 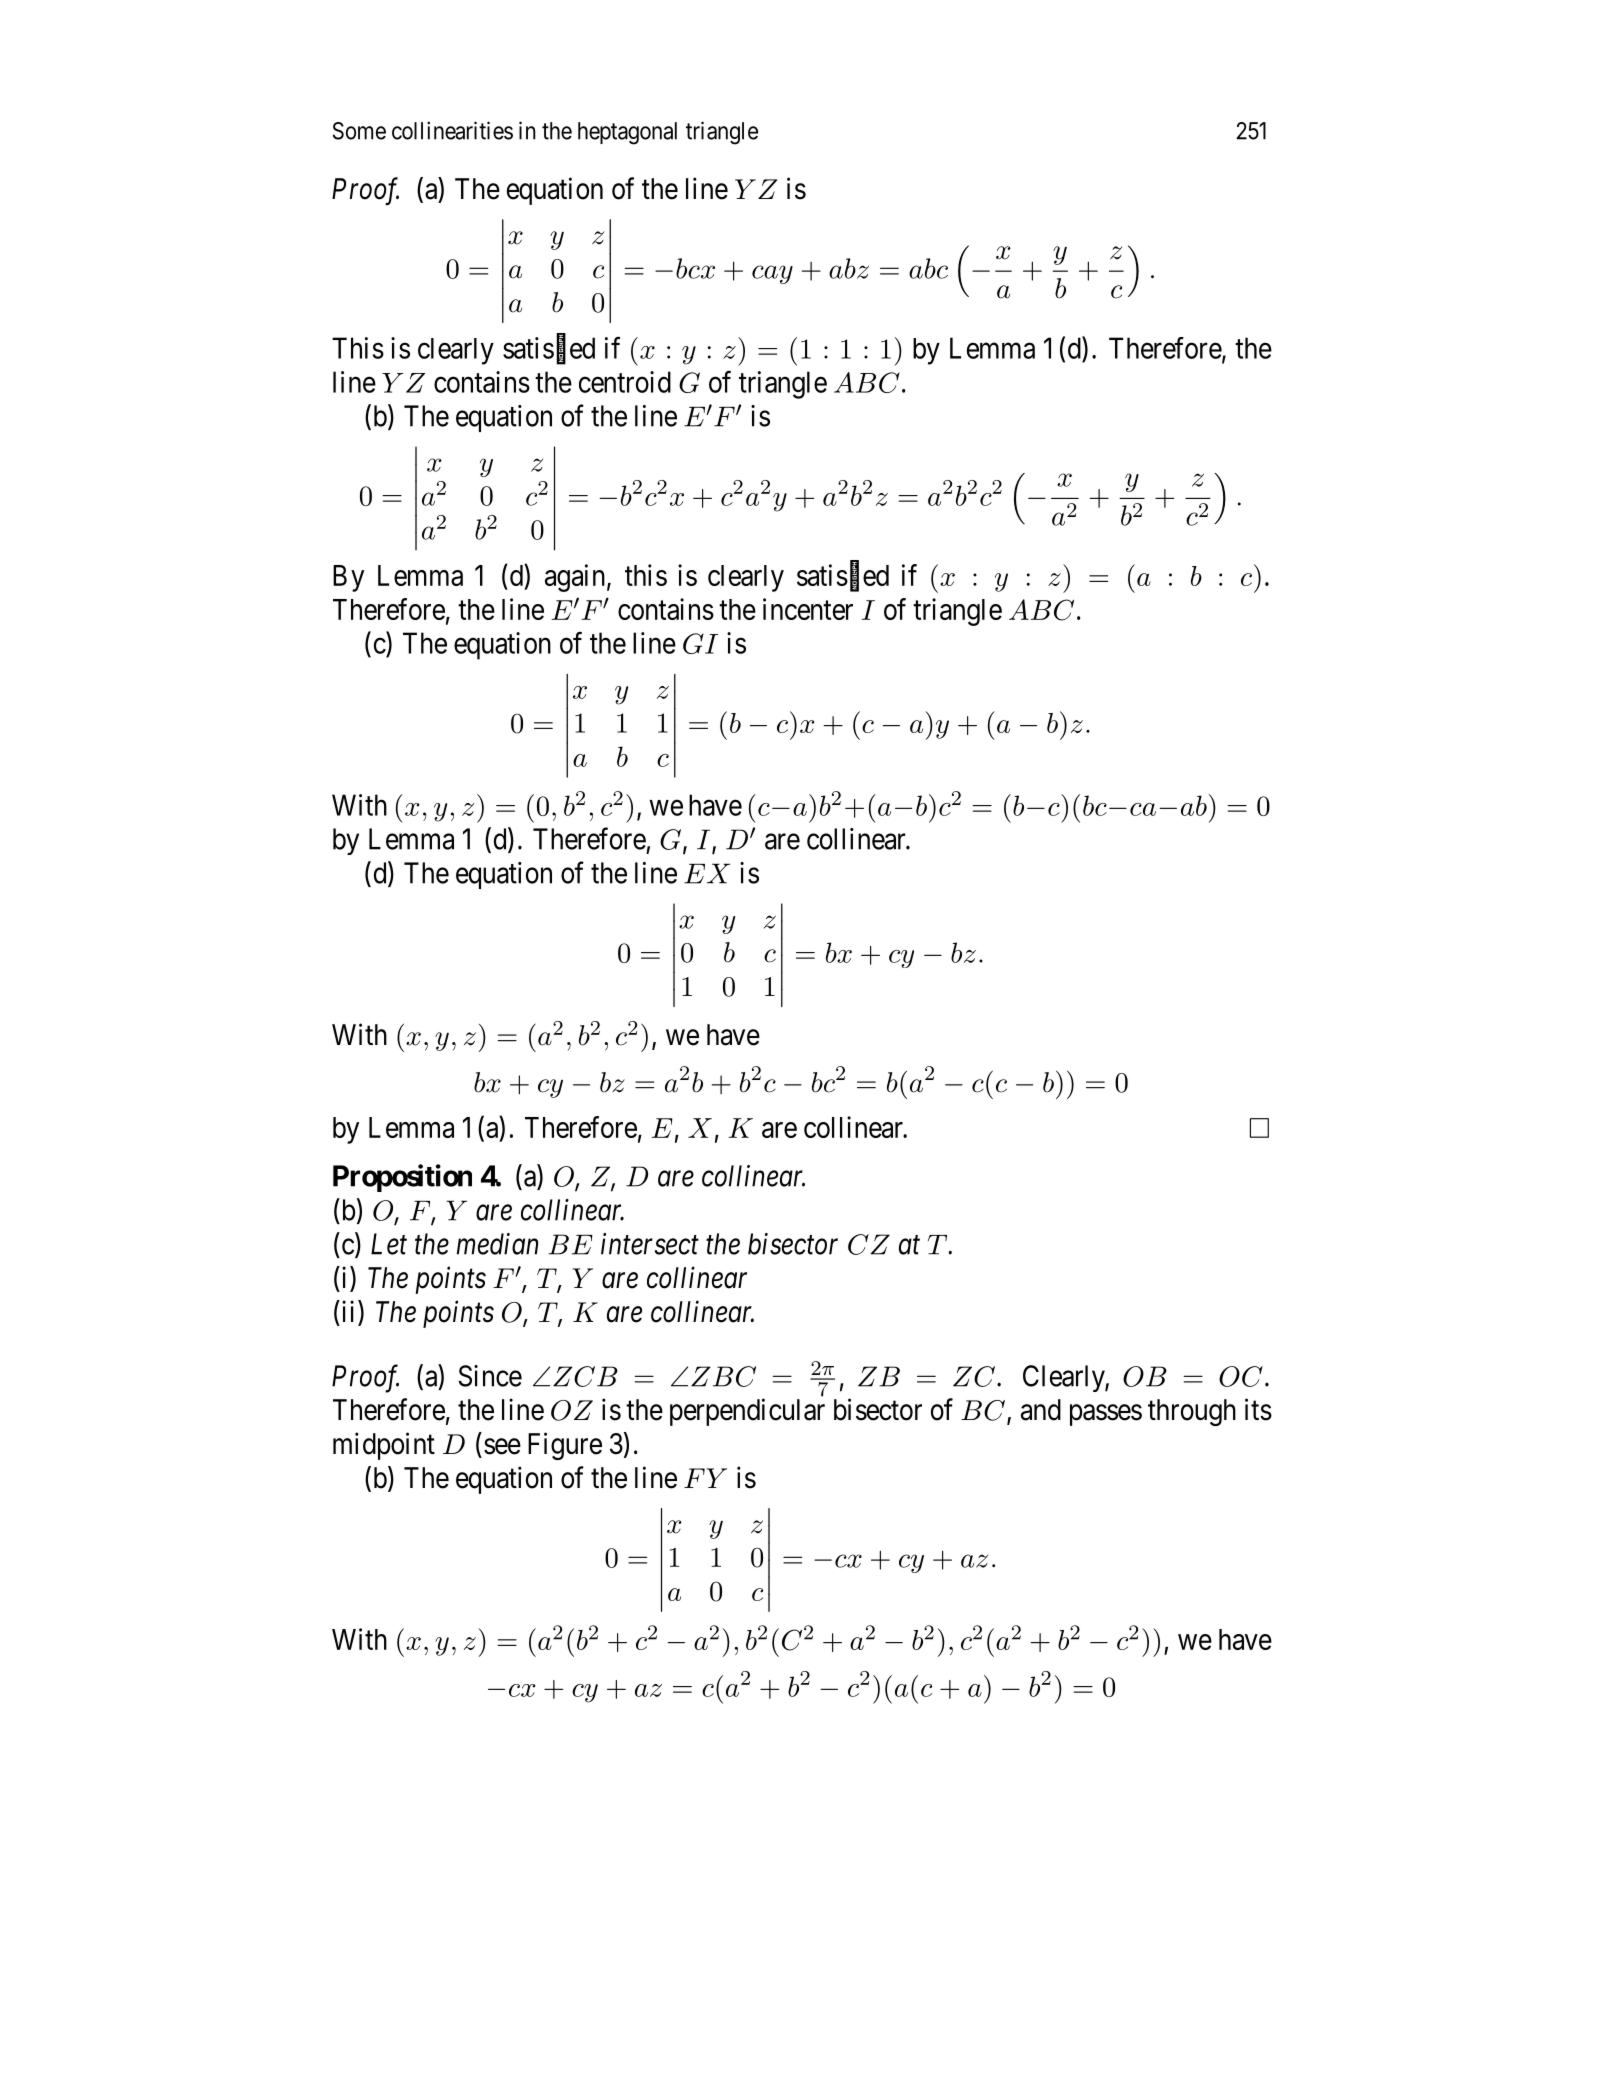 What do you see at coordinates (625, 382) in the screenshot?
I see `centroid` at bounding box center [625, 382].
